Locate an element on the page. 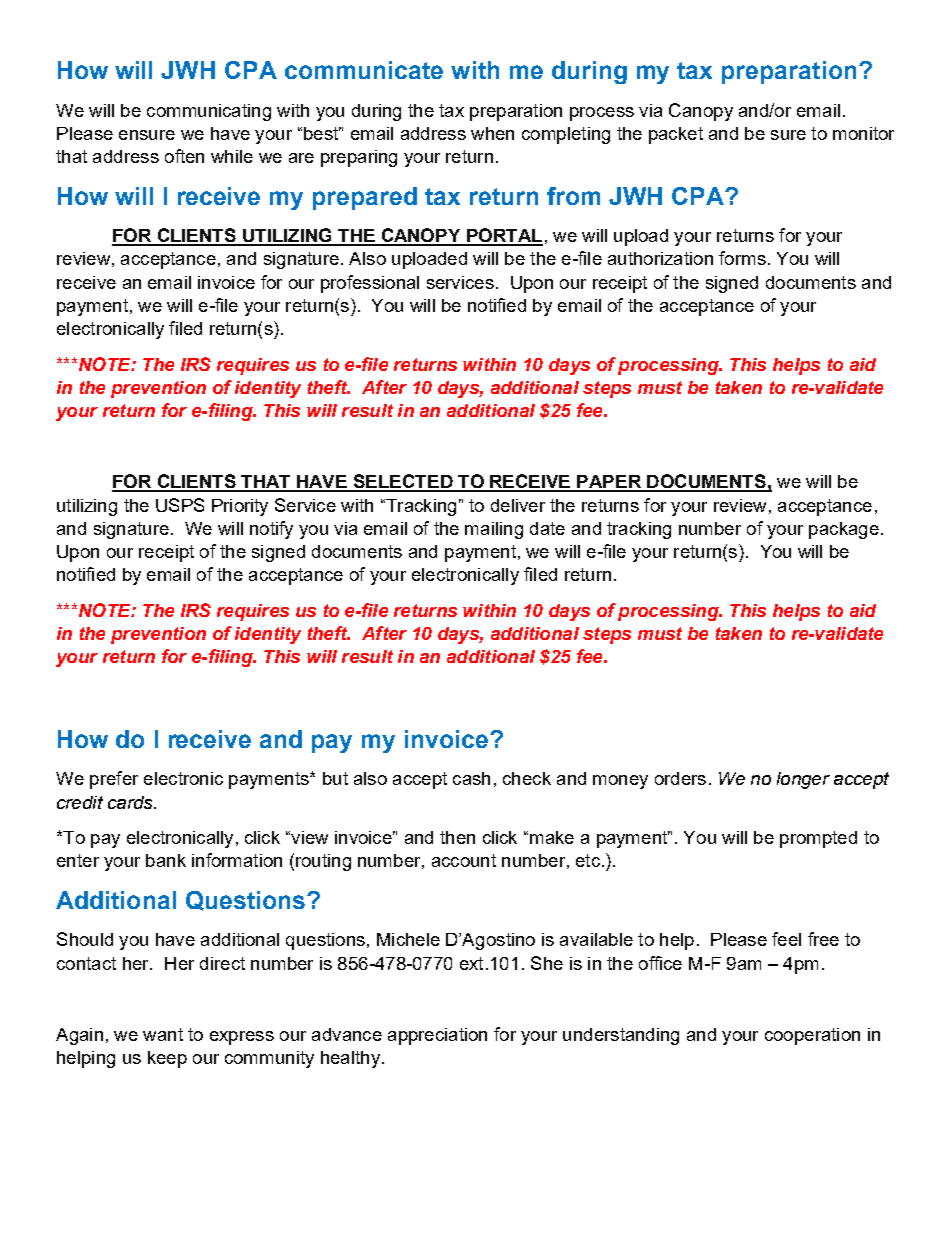  PAPER is located at coordinates (610, 483).
